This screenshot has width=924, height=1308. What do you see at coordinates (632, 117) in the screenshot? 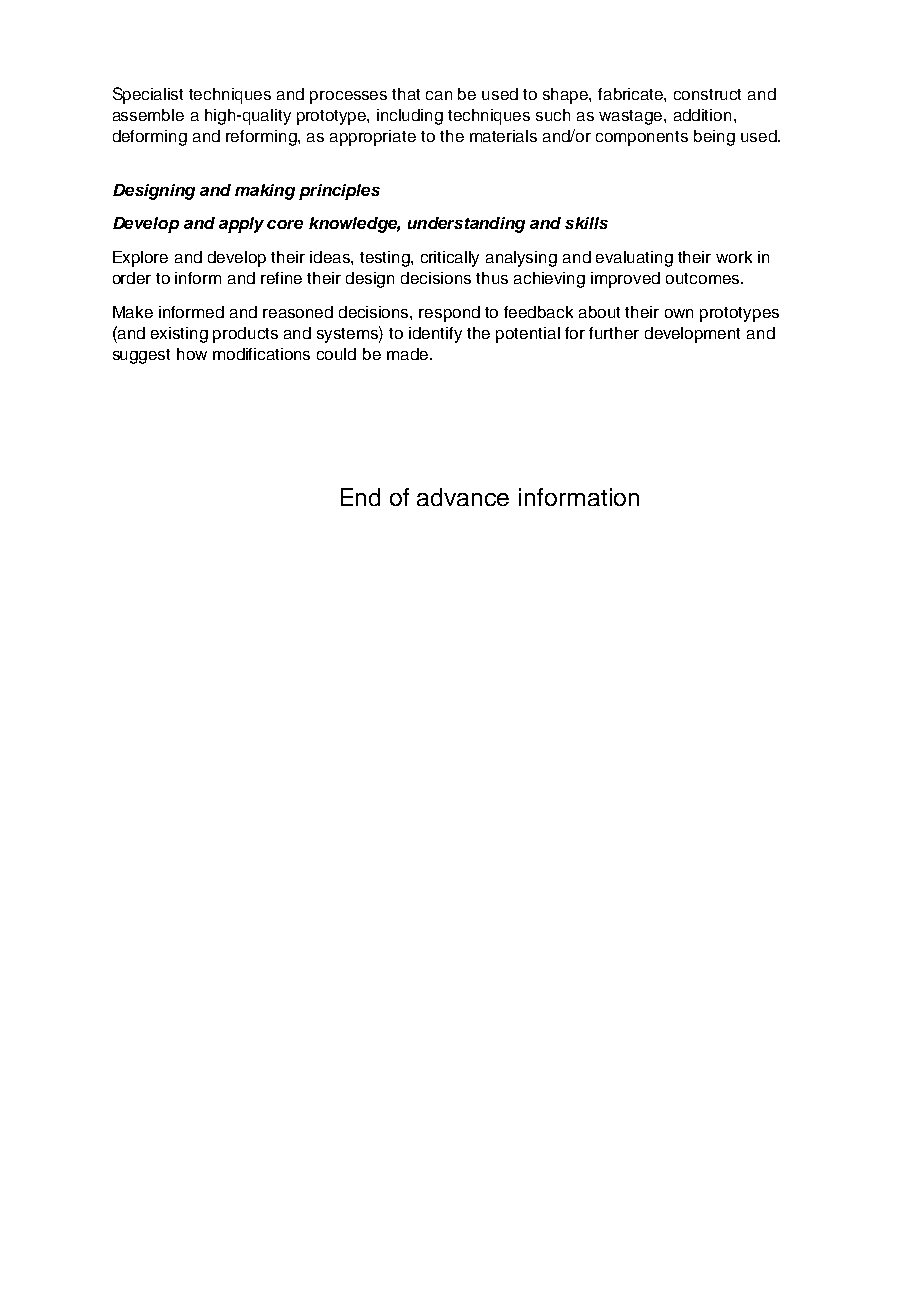
I see `wastage` at bounding box center [632, 117].
